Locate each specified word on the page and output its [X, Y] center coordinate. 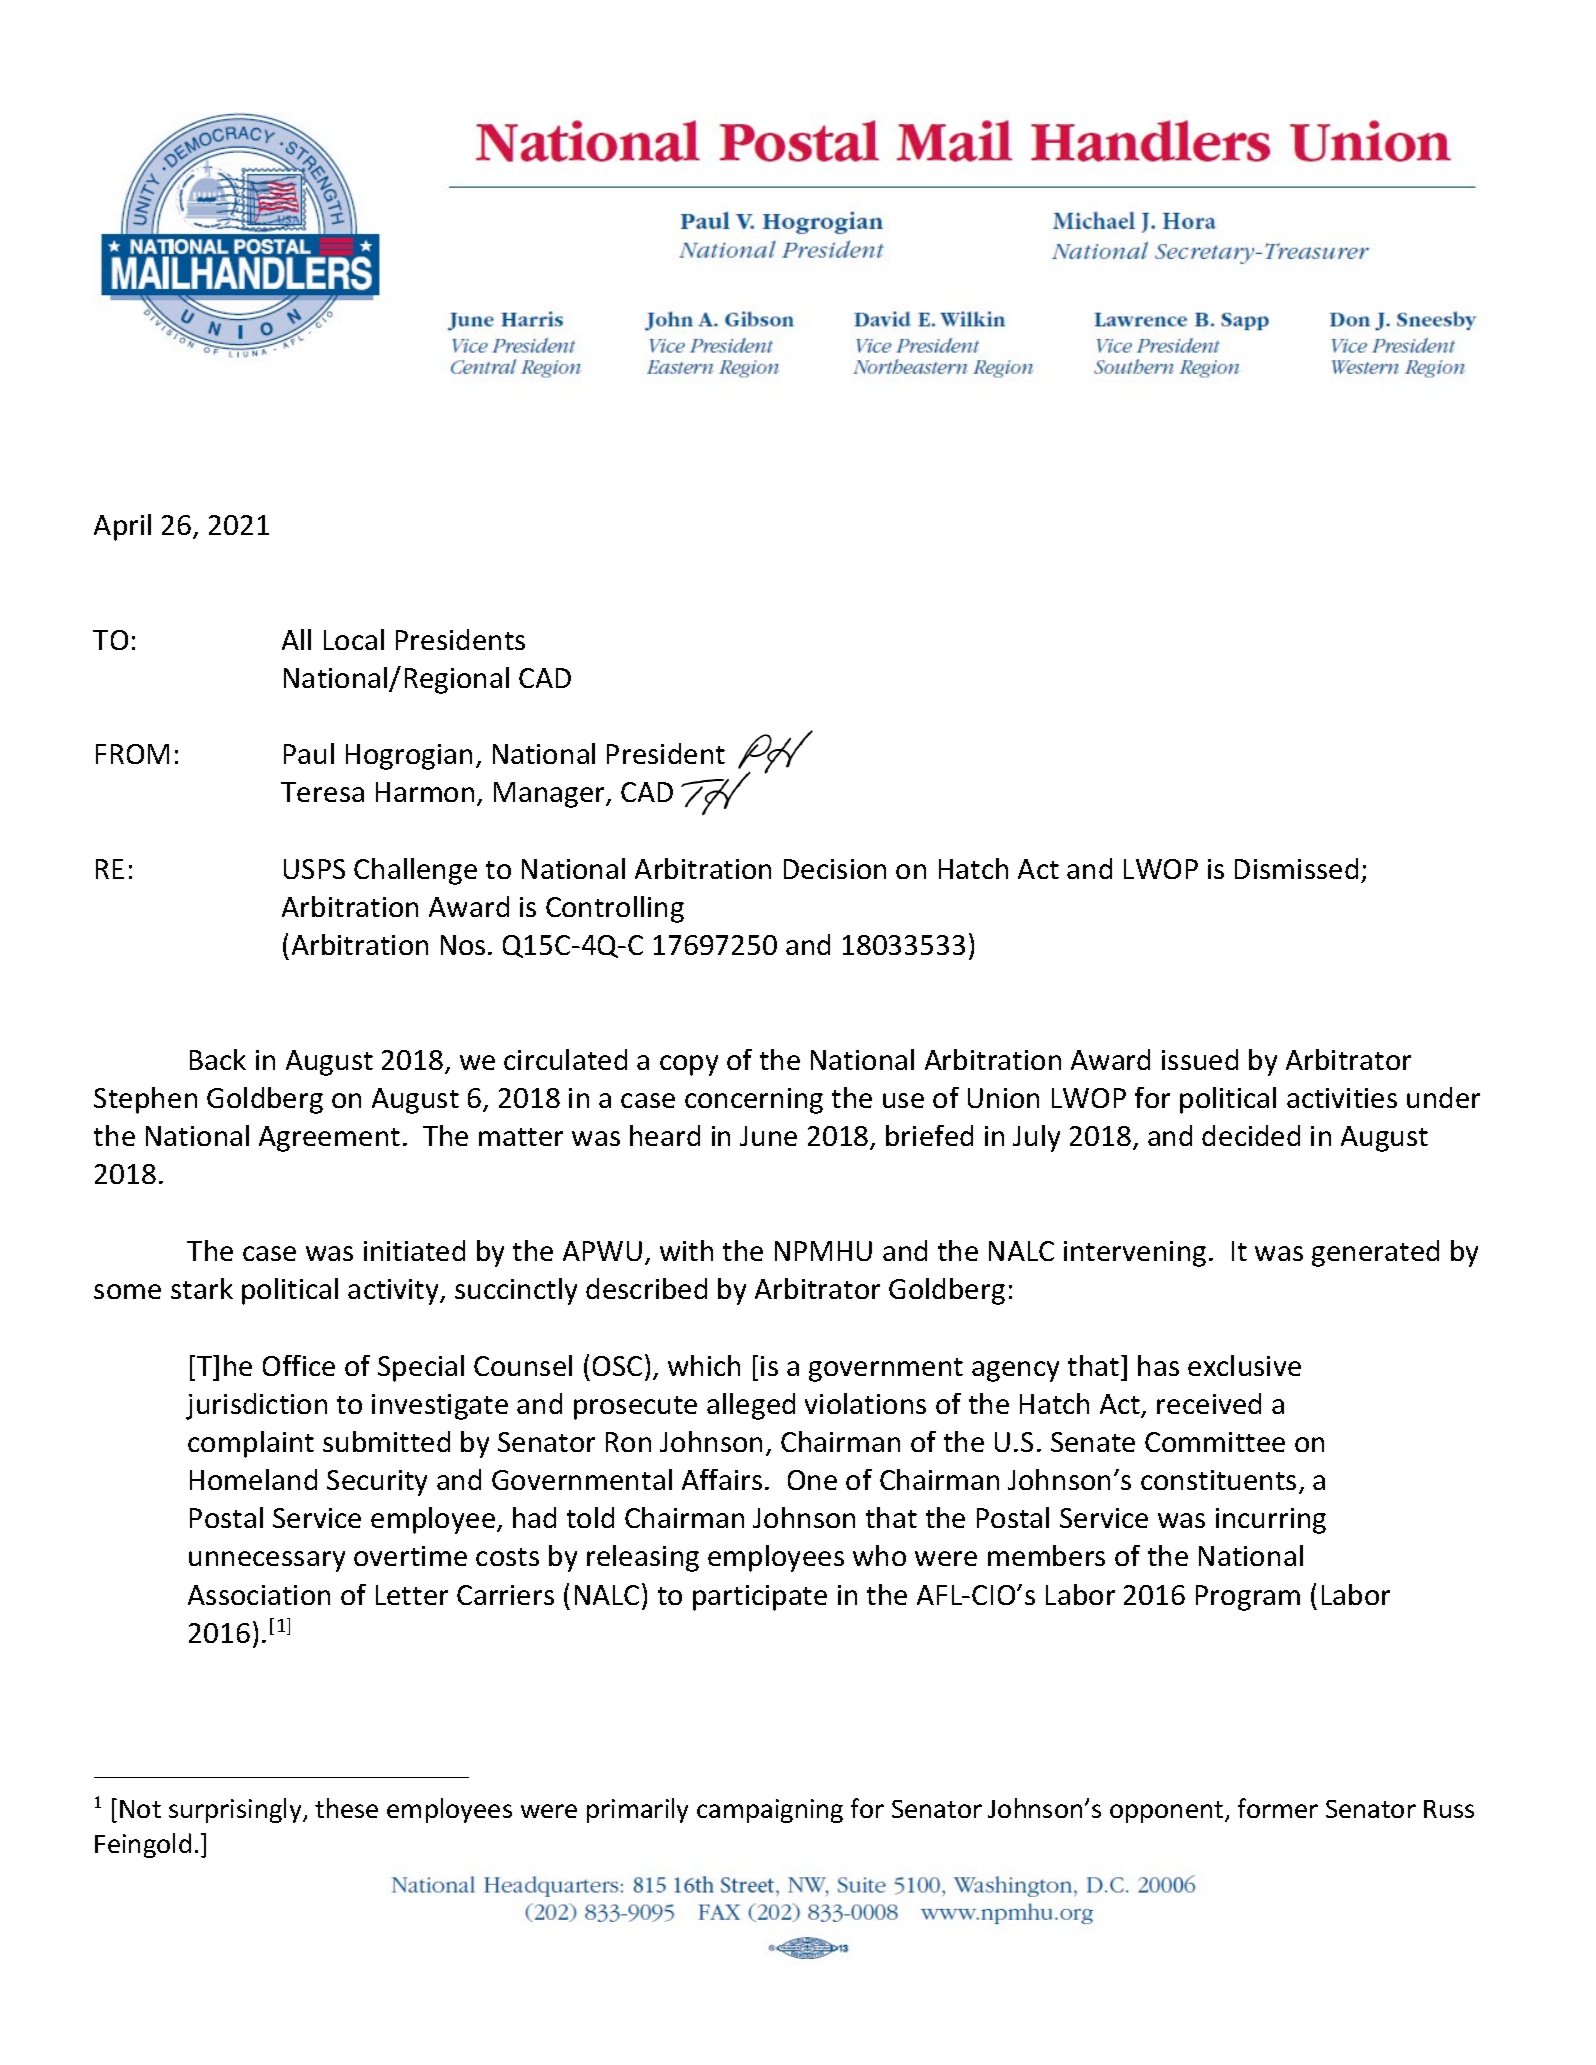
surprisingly [236, 1810]
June [768, 1136]
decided [1251, 1135]
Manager [551, 795]
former [1278, 1808]
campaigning [770, 1811]
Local [354, 639]
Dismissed [1296, 868]
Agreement [329, 1139]
